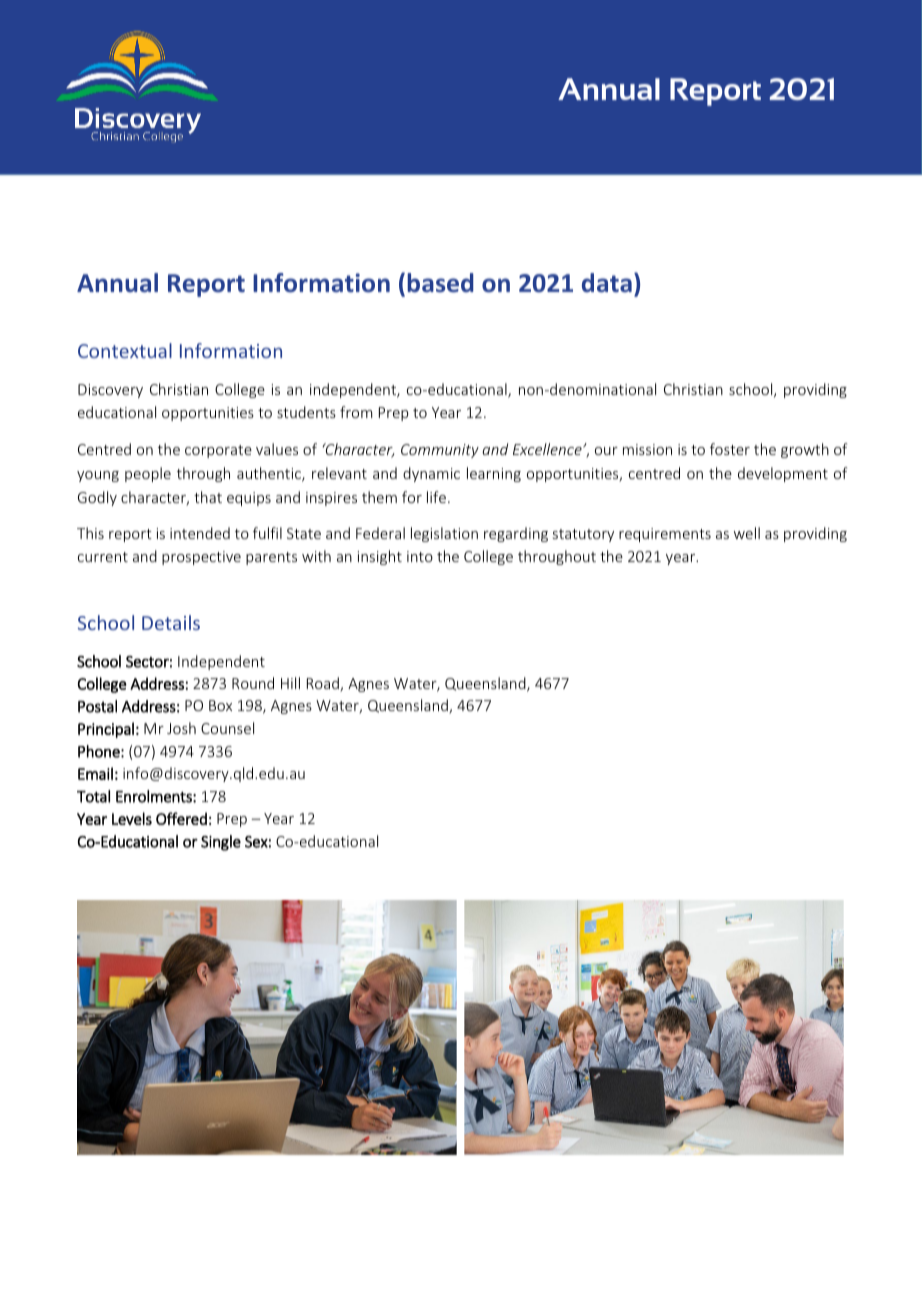  What do you see at coordinates (440, 283) in the document?
I see `based` at bounding box center [440, 283].
